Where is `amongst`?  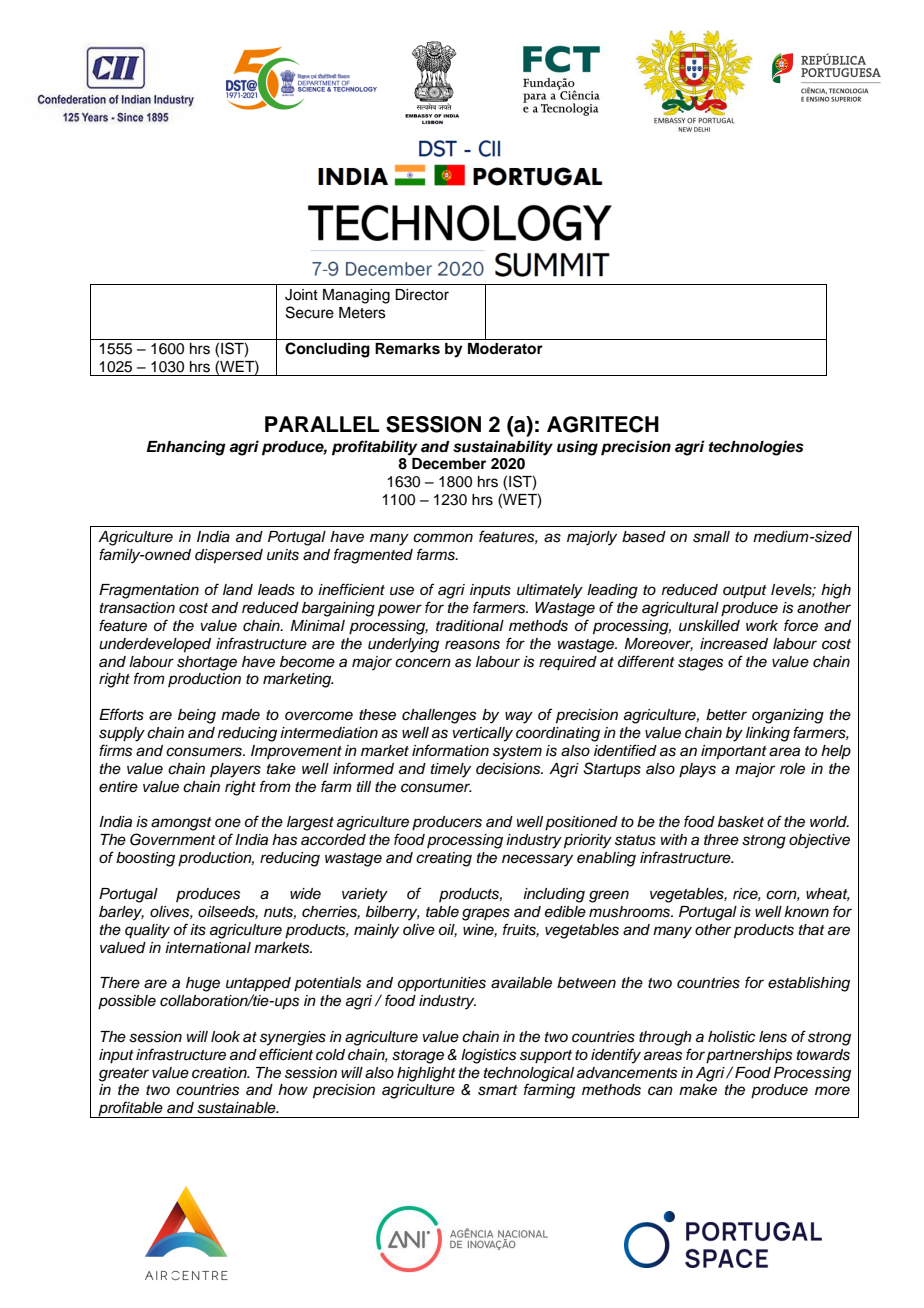 amongst is located at coordinates (181, 824).
